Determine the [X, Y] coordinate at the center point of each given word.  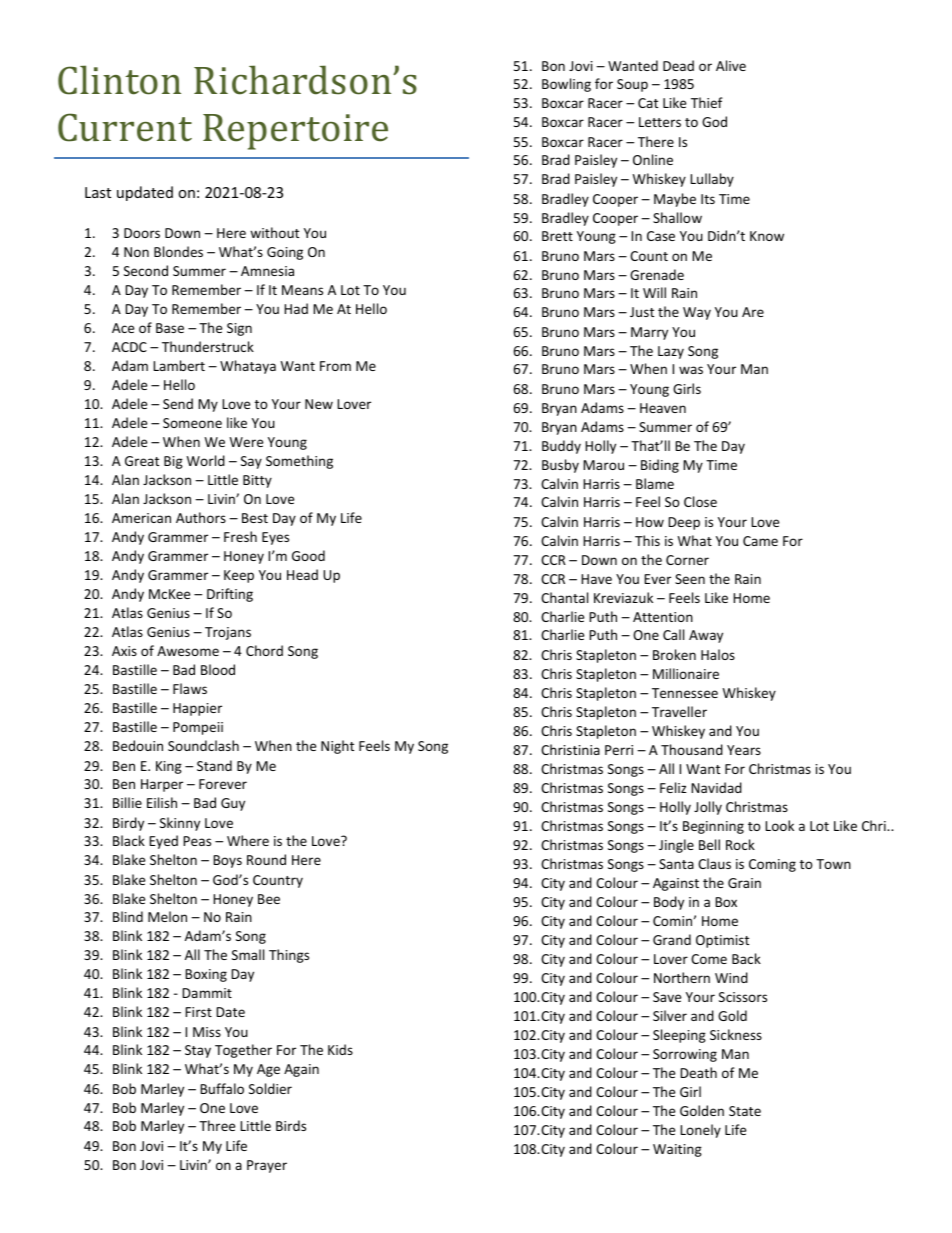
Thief [707, 102]
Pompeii [198, 728]
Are [753, 312]
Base [170, 328]
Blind [128, 916]
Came [760, 541]
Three [217, 1125]
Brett [557, 236]
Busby [560, 466]
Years [744, 750]
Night [337, 747]
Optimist [722, 941]
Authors [201, 517]
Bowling [566, 85]
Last [98, 192]
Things [289, 956]
